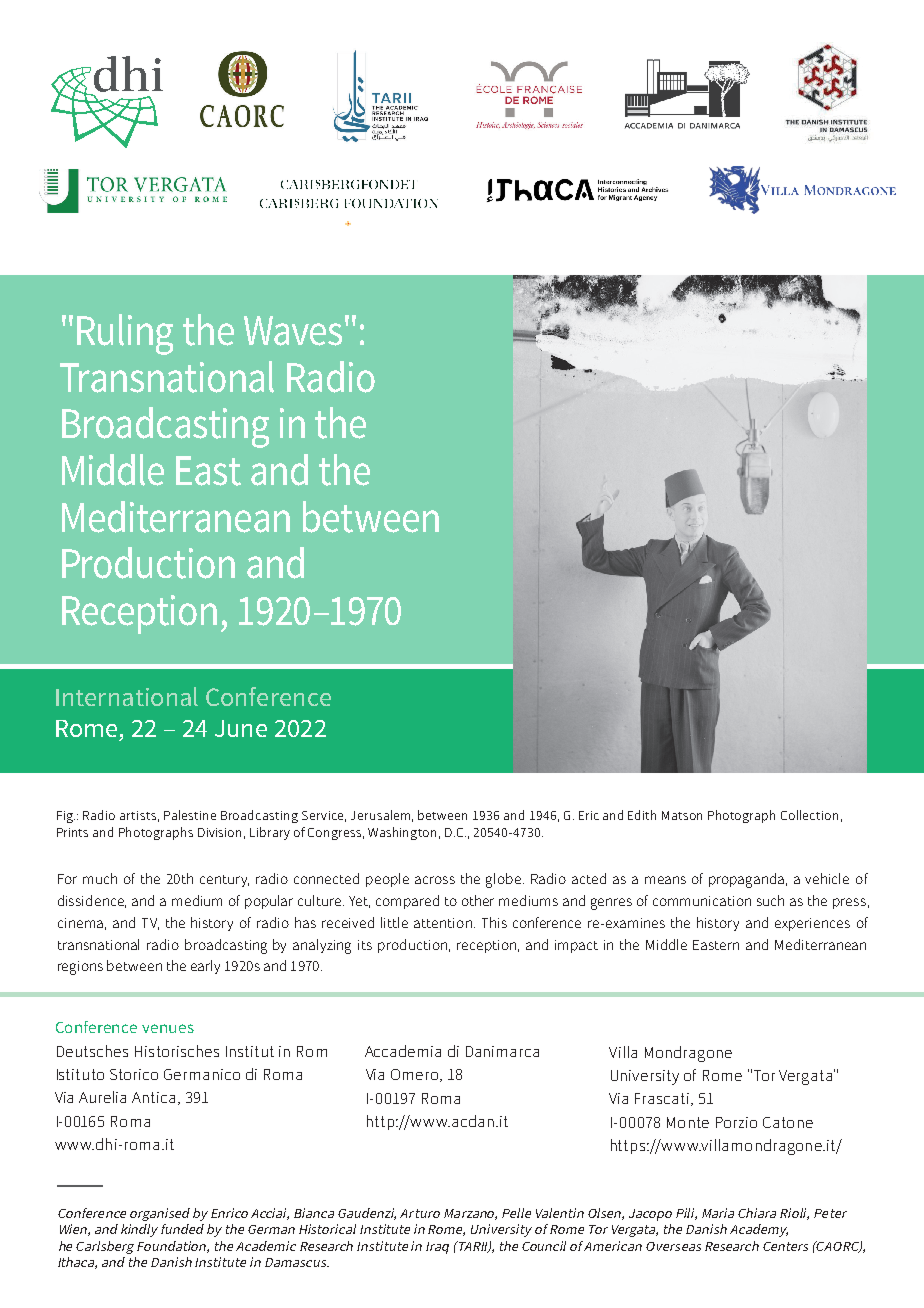 This document has height=1308, width=924. I want to click on Waves, so click(293, 331).
